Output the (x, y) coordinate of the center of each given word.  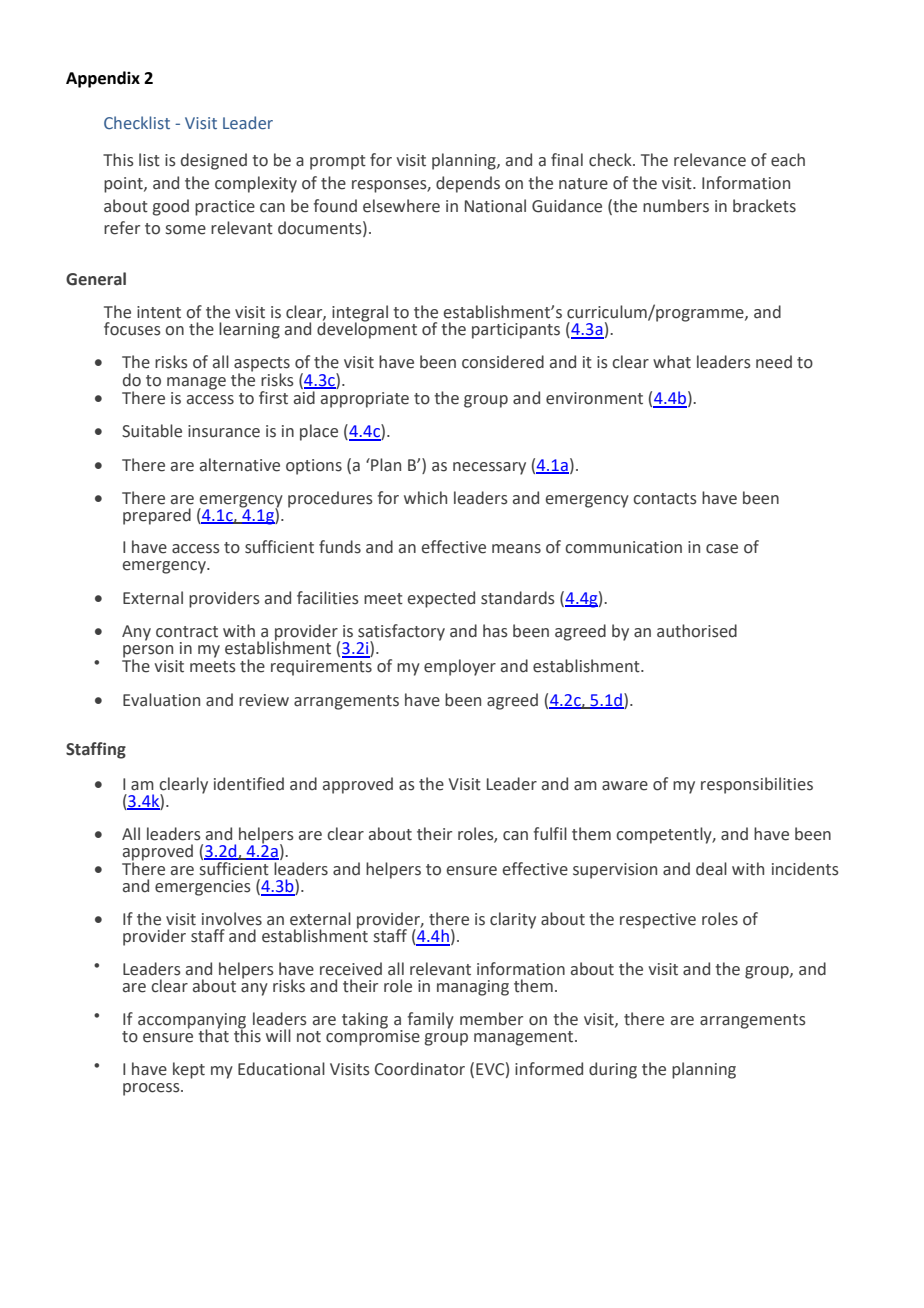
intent (159, 312)
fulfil (550, 834)
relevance (710, 160)
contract (187, 632)
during (613, 1070)
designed (214, 161)
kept (189, 1070)
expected (441, 599)
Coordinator (420, 1069)
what (672, 362)
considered (503, 362)
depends (468, 184)
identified (249, 784)
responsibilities (757, 785)
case (722, 549)
